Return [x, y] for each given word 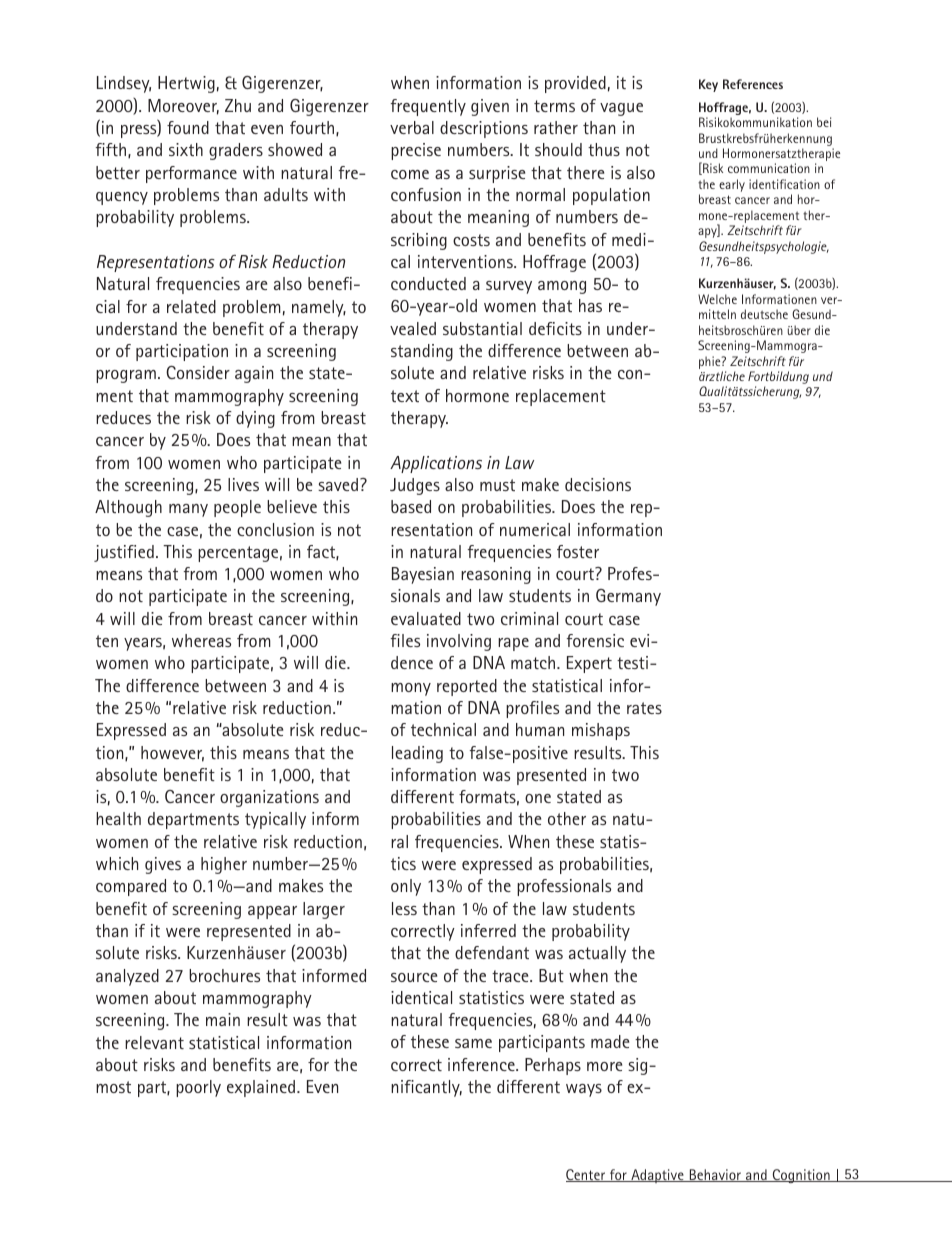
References [753, 84]
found [188, 127]
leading [417, 754]
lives [243, 484]
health [118, 818]
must [497, 485]
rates [644, 708]
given [490, 107]
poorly [198, 1088]
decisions [598, 484]
